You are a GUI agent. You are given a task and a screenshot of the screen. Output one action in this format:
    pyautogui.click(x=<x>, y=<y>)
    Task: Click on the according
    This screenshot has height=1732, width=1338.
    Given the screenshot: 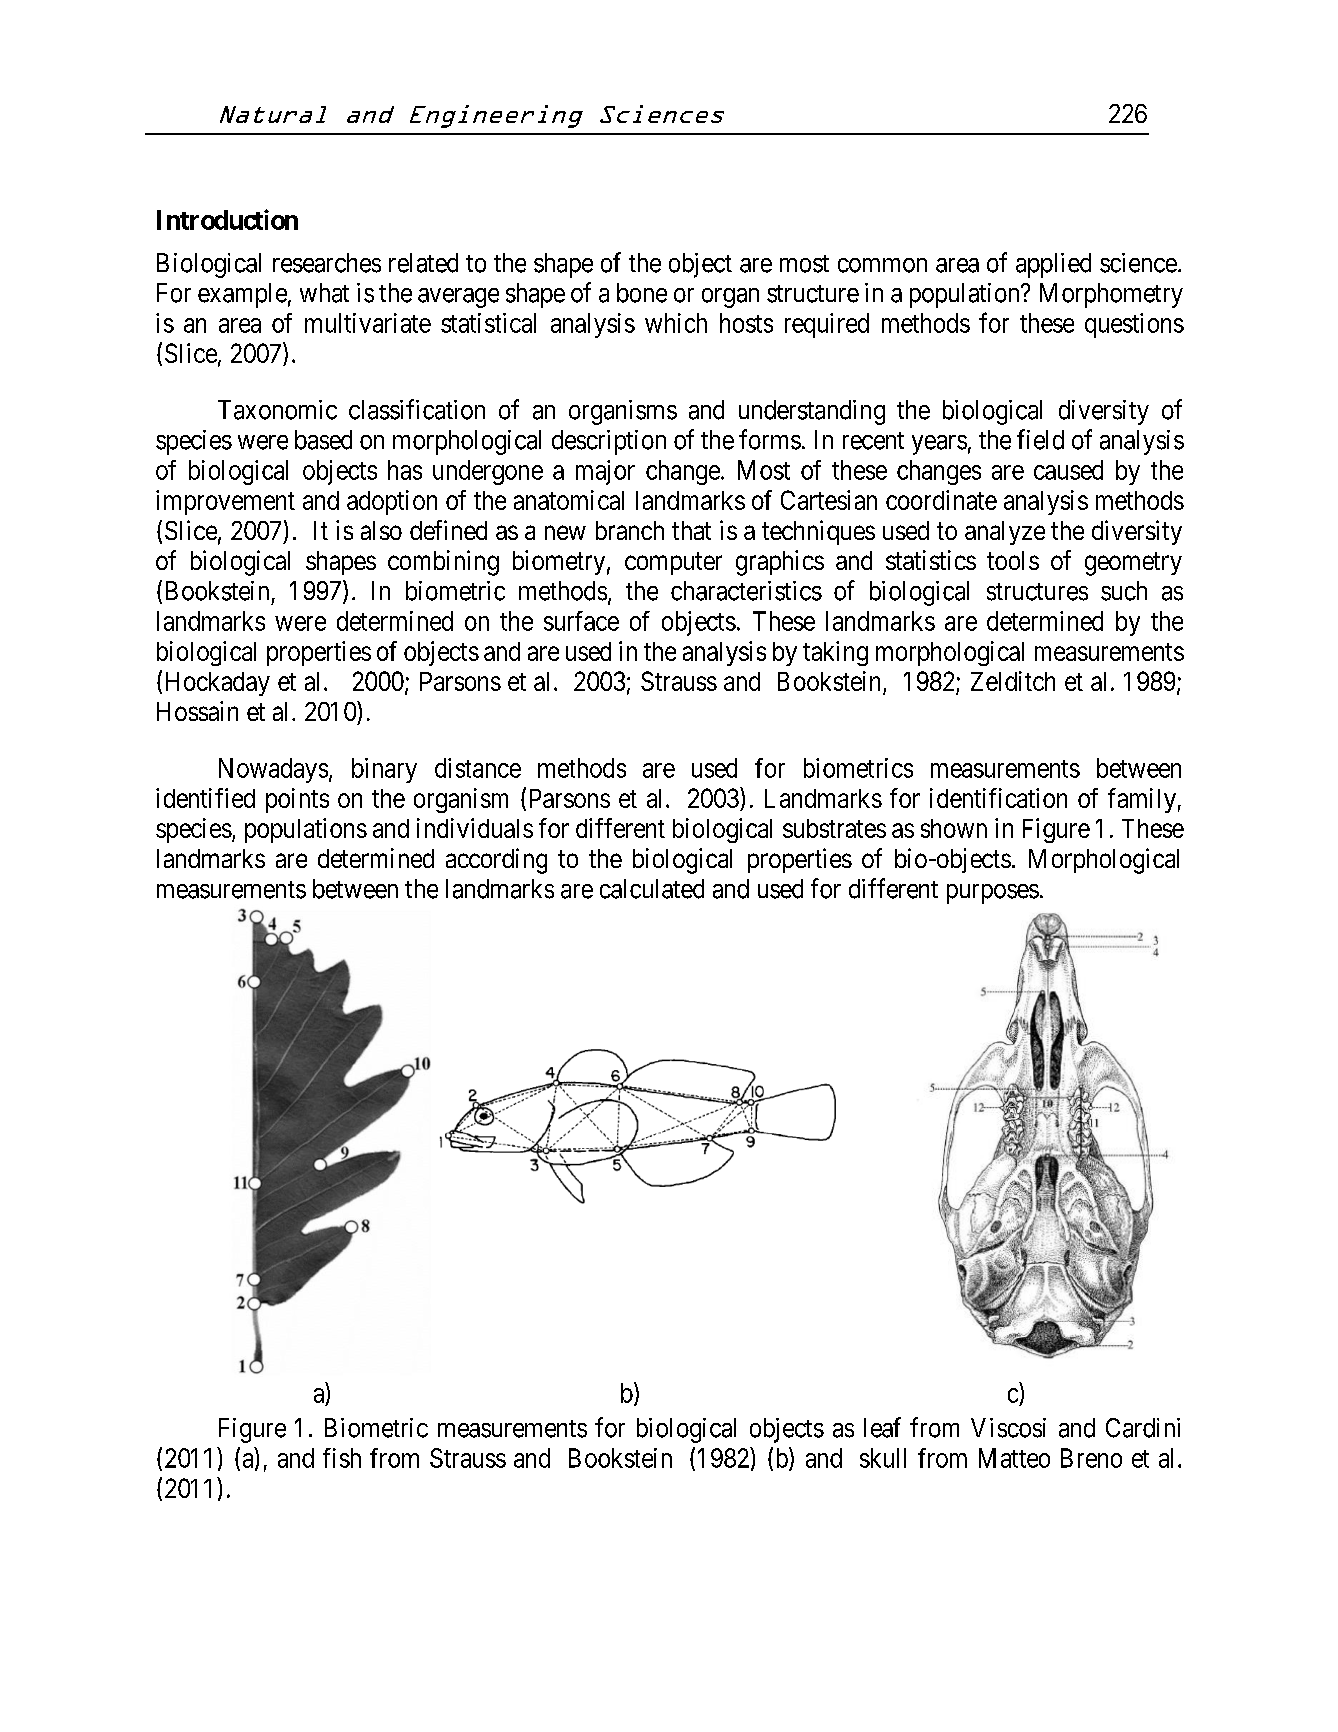 What is the action you would take?
    pyautogui.click(x=496, y=861)
